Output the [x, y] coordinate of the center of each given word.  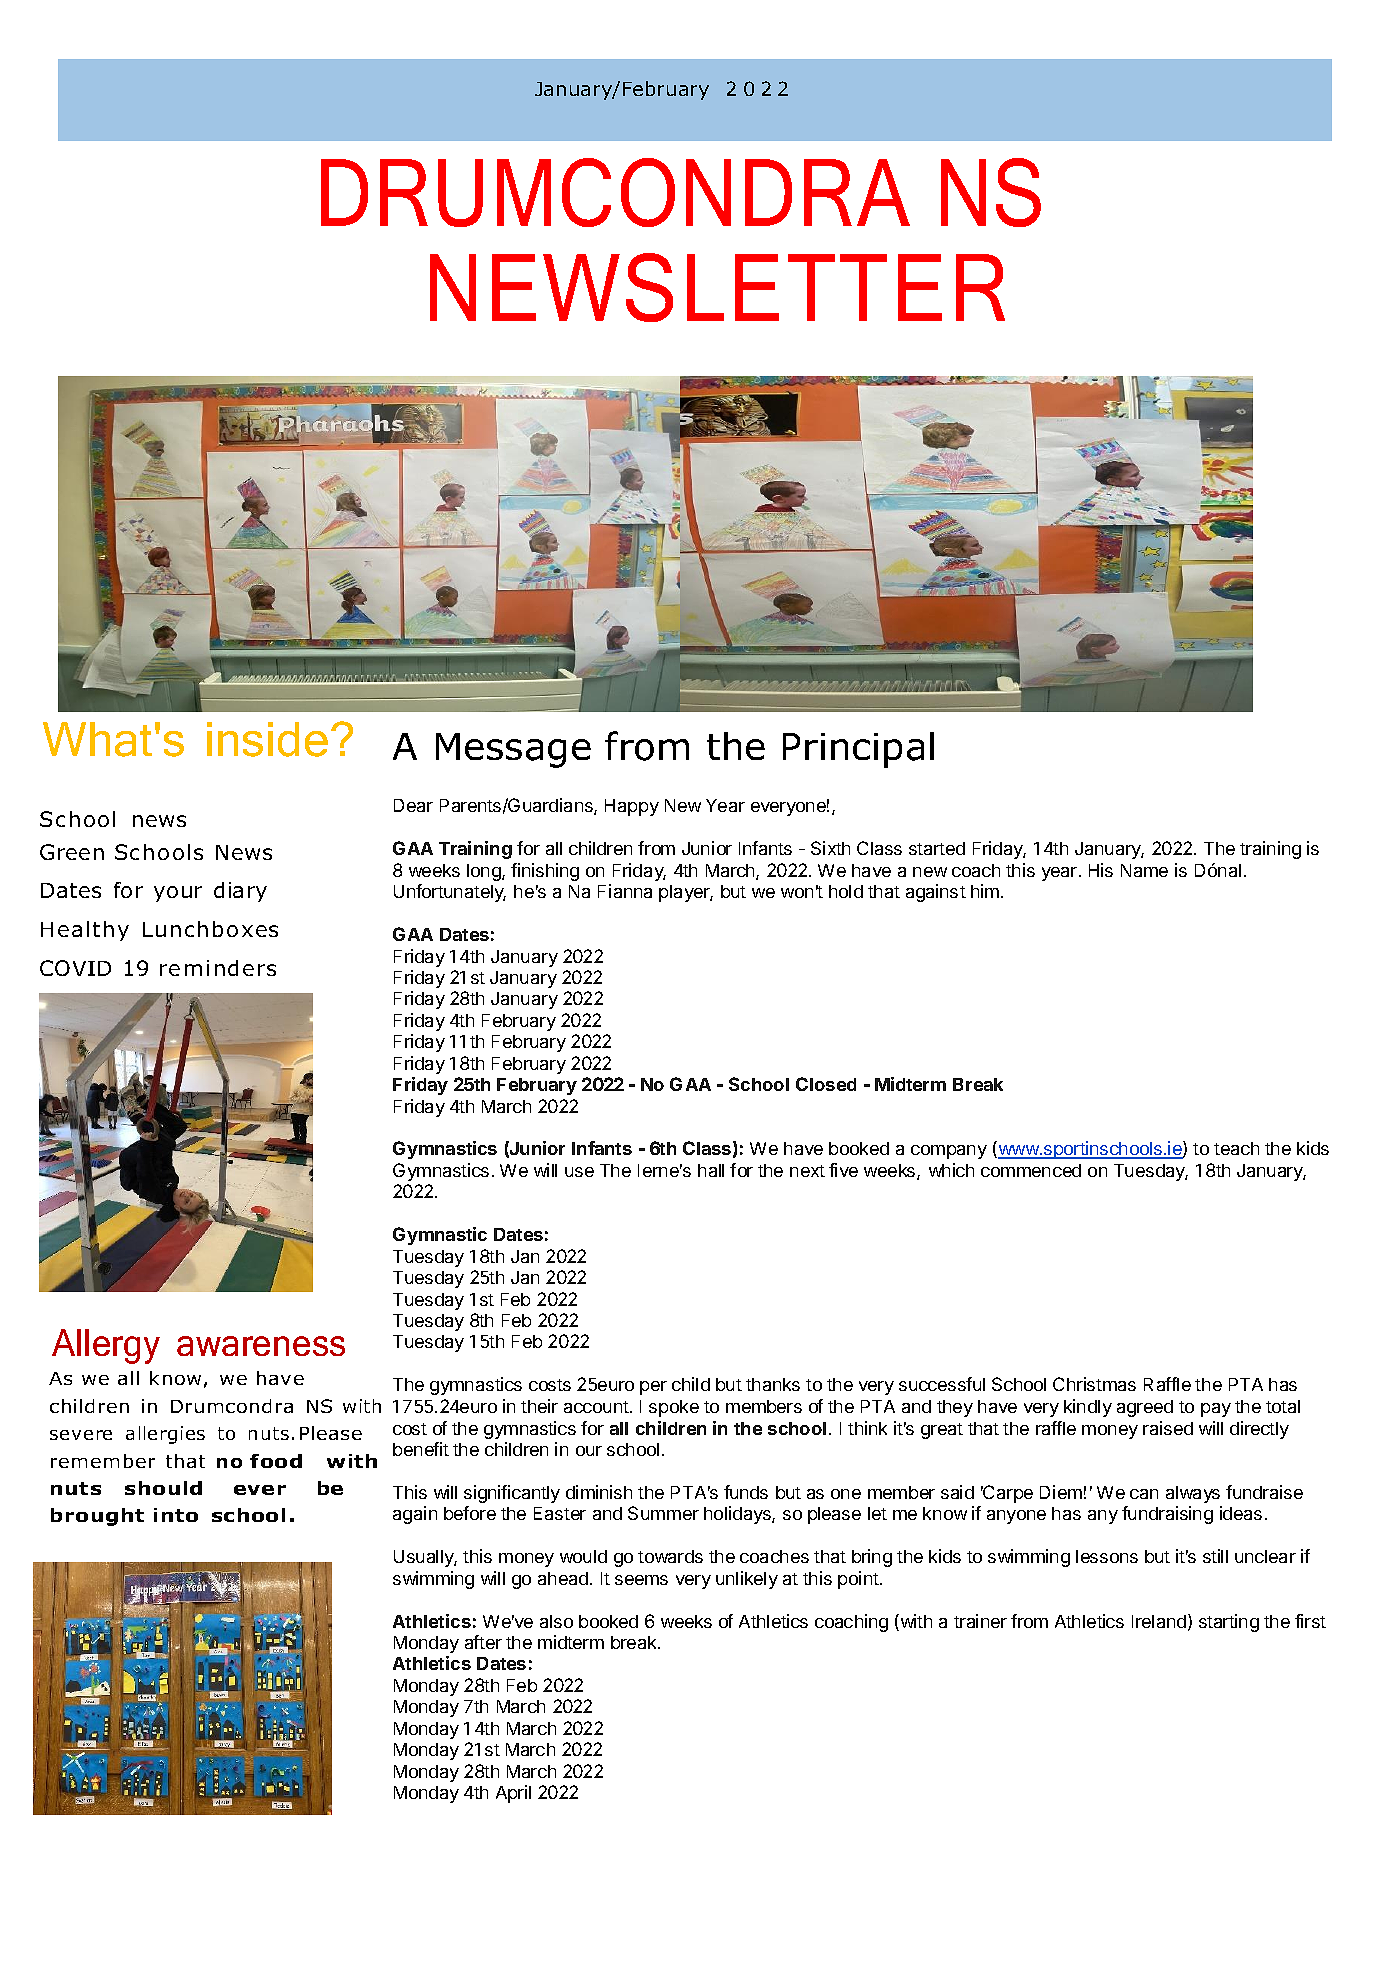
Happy [632, 807]
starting [1229, 1623]
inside [267, 739]
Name [1144, 870]
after [483, 1642]
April [513, 1794]
